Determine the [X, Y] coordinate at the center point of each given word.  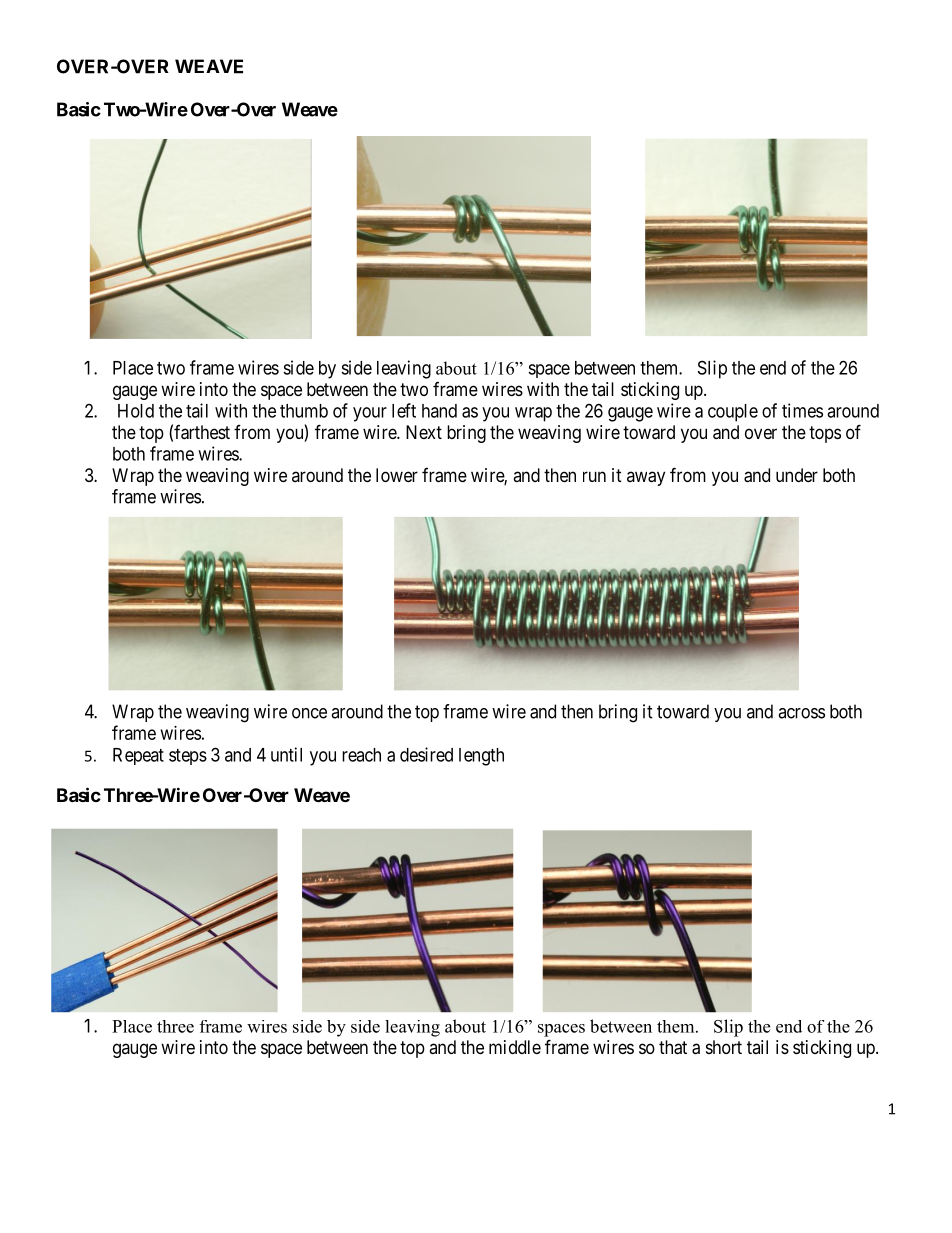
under [797, 475]
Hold [136, 411]
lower [397, 475]
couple [733, 413]
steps [188, 757]
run [594, 476]
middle [515, 1047]
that [673, 1047]
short [724, 1047]
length [481, 757]
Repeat [138, 756]
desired [426, 754]
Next [424, 432]
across [801, 713]
